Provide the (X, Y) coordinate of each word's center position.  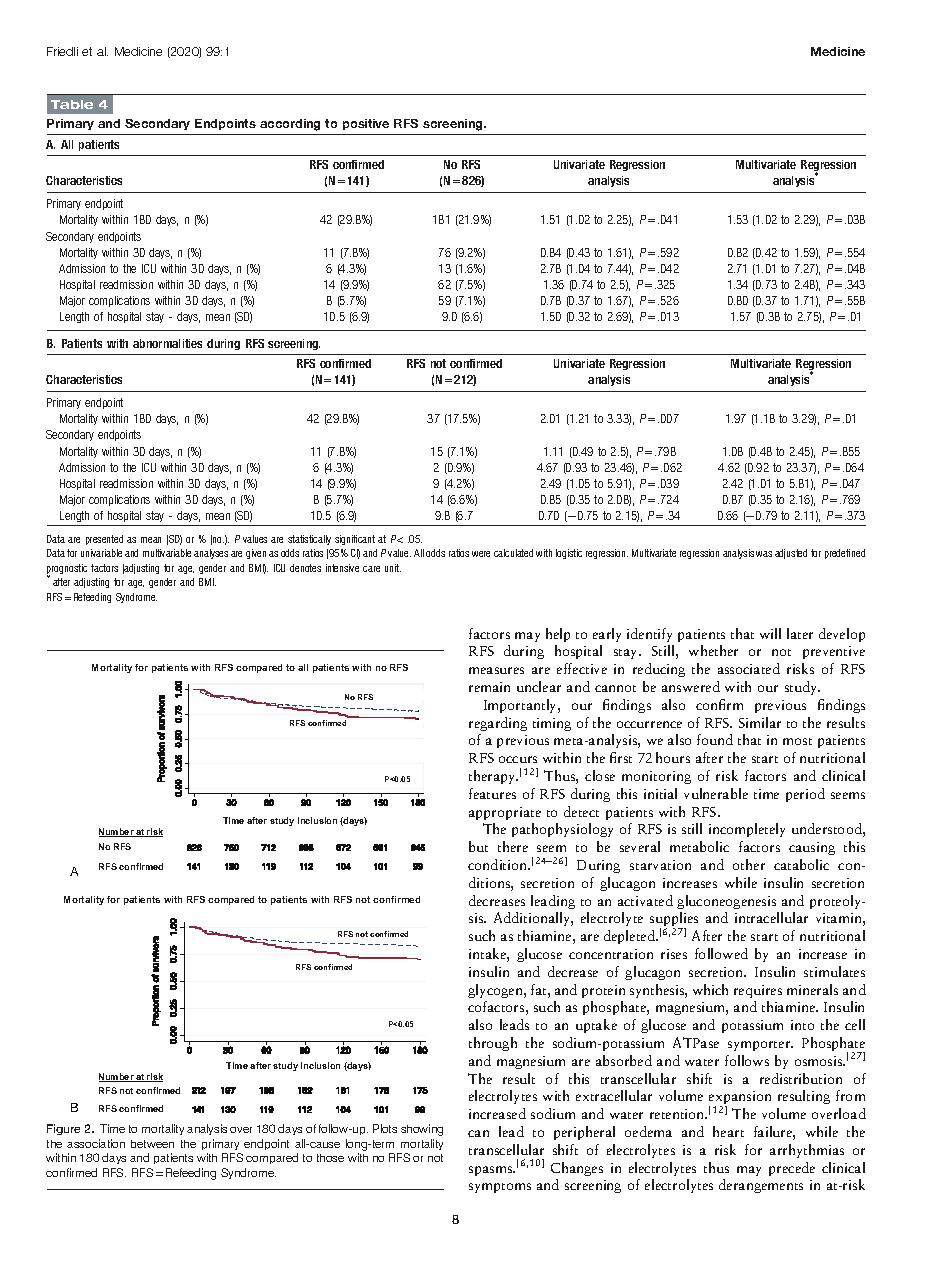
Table (72, 104)
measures (496, 670)
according (290, 125)
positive (366, 124)
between (152, 1144)
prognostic (67, 570)
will (770, 633)
